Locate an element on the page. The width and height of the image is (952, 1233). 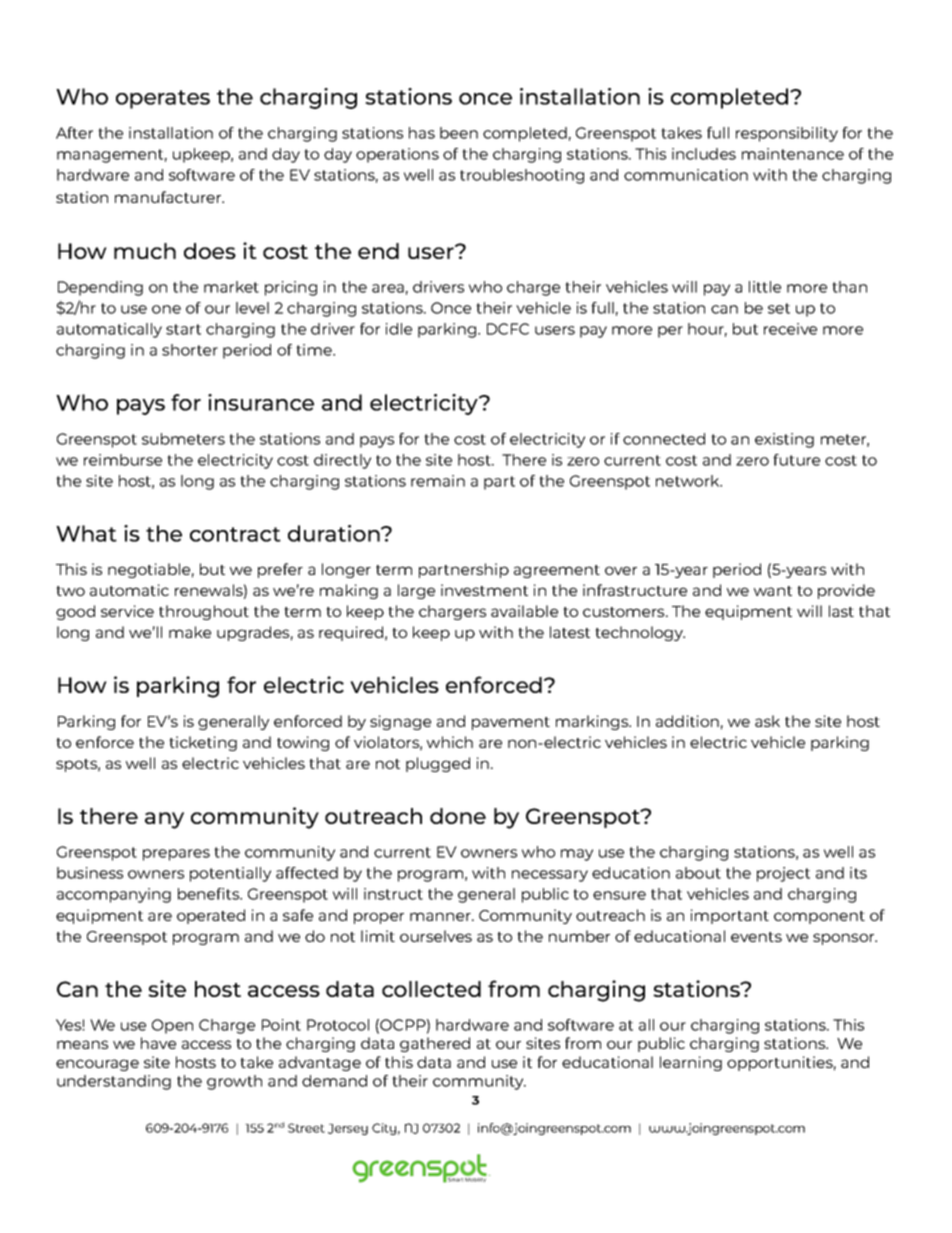
operates is located at coordinates (163, 99).
